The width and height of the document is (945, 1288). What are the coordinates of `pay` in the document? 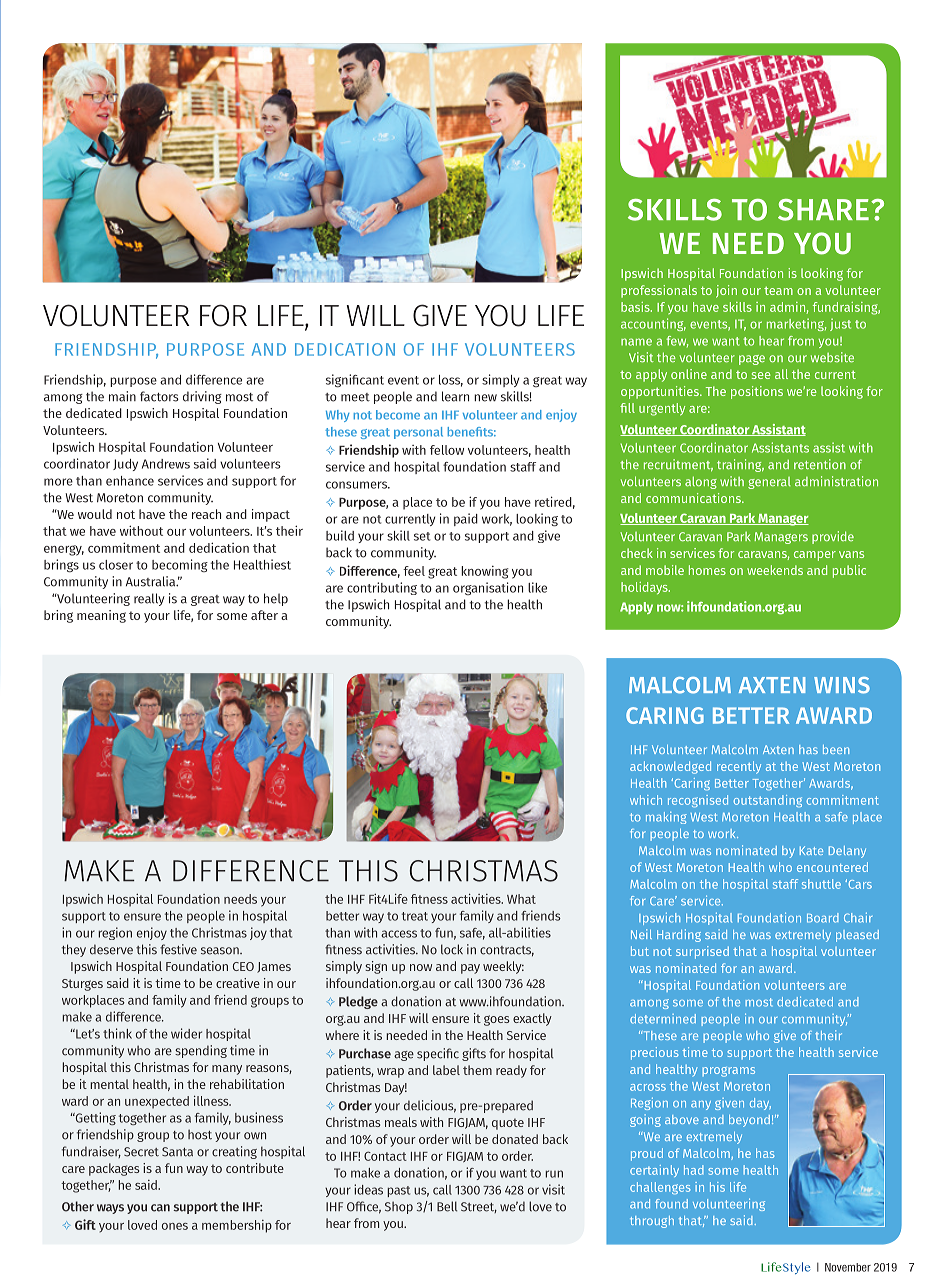 It's located at (470, 969).
